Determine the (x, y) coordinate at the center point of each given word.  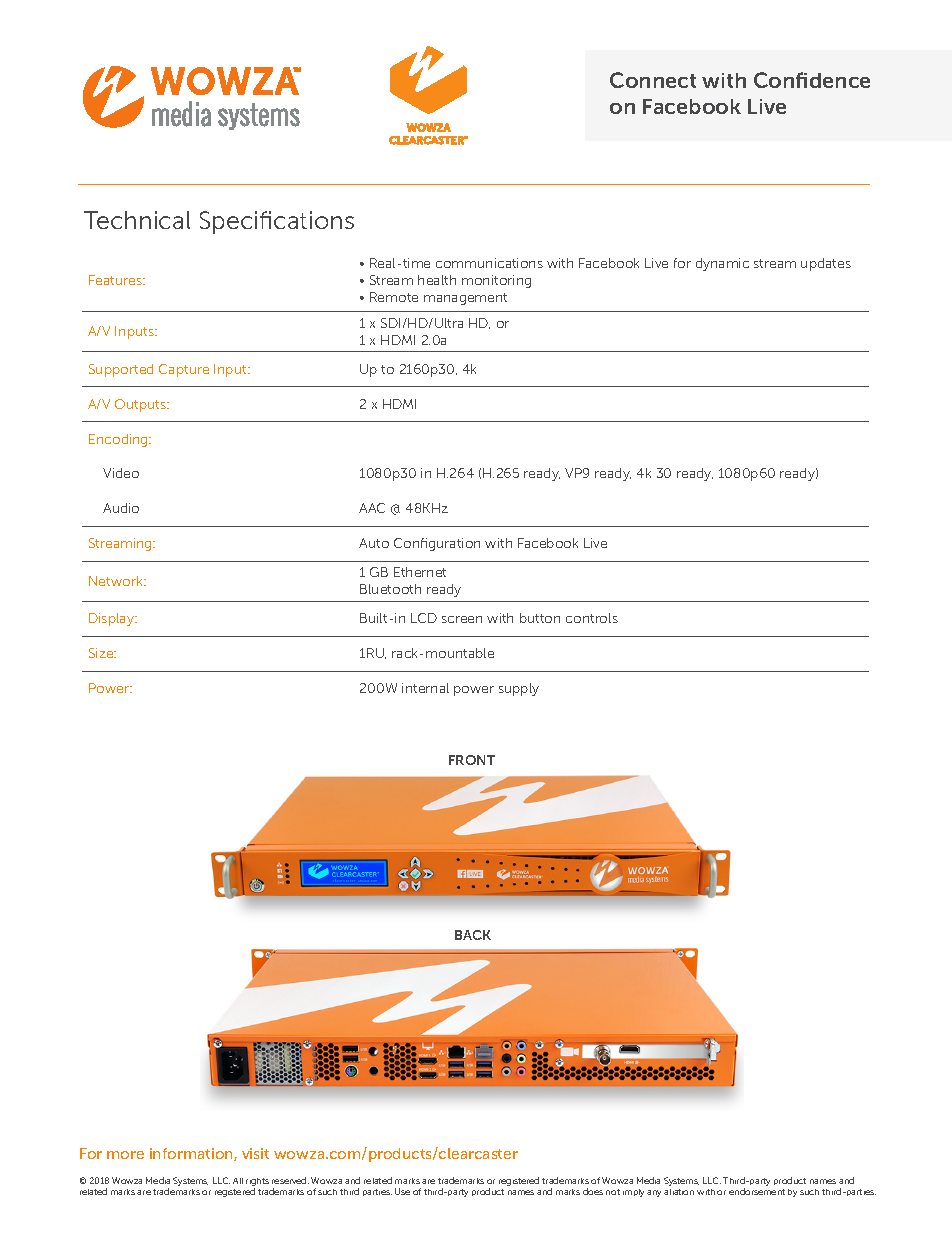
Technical (137, 220)
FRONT (472, 760)
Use (402, 1191)
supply (519, 689)
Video (121, 473)
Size (102, 653)
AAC (372, 508)
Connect (653, 80)
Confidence (812, 80)
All (238, 1181)
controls (592, 618)
